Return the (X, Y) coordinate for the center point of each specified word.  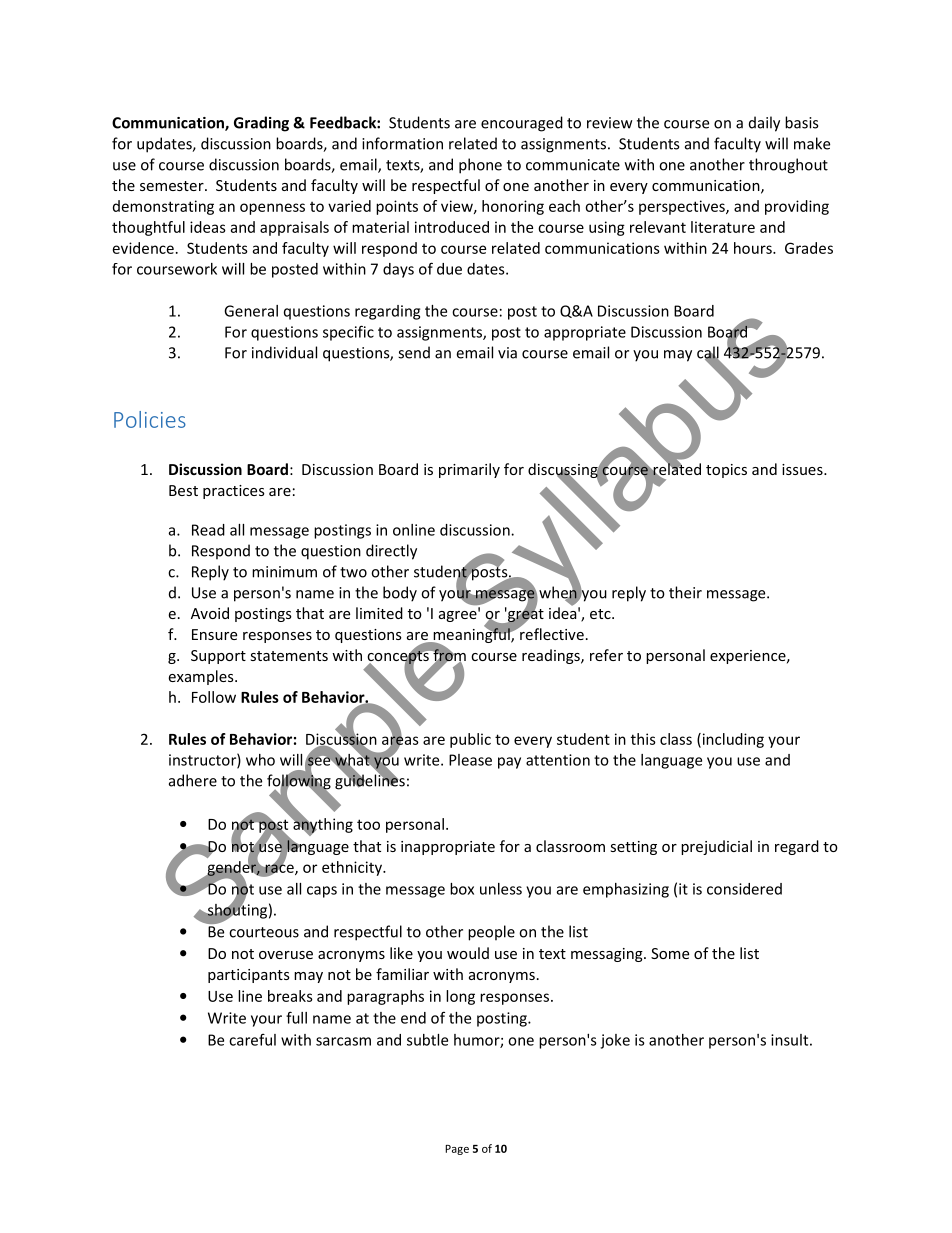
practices (234, 492)
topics (726, 471)
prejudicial (716, 847)
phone (480, 166)
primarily (469, 470)
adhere (193, 780)
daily (764, 124)
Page (457, 1150)
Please (470, 760)
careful (252, 1040)
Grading (261, 124)
